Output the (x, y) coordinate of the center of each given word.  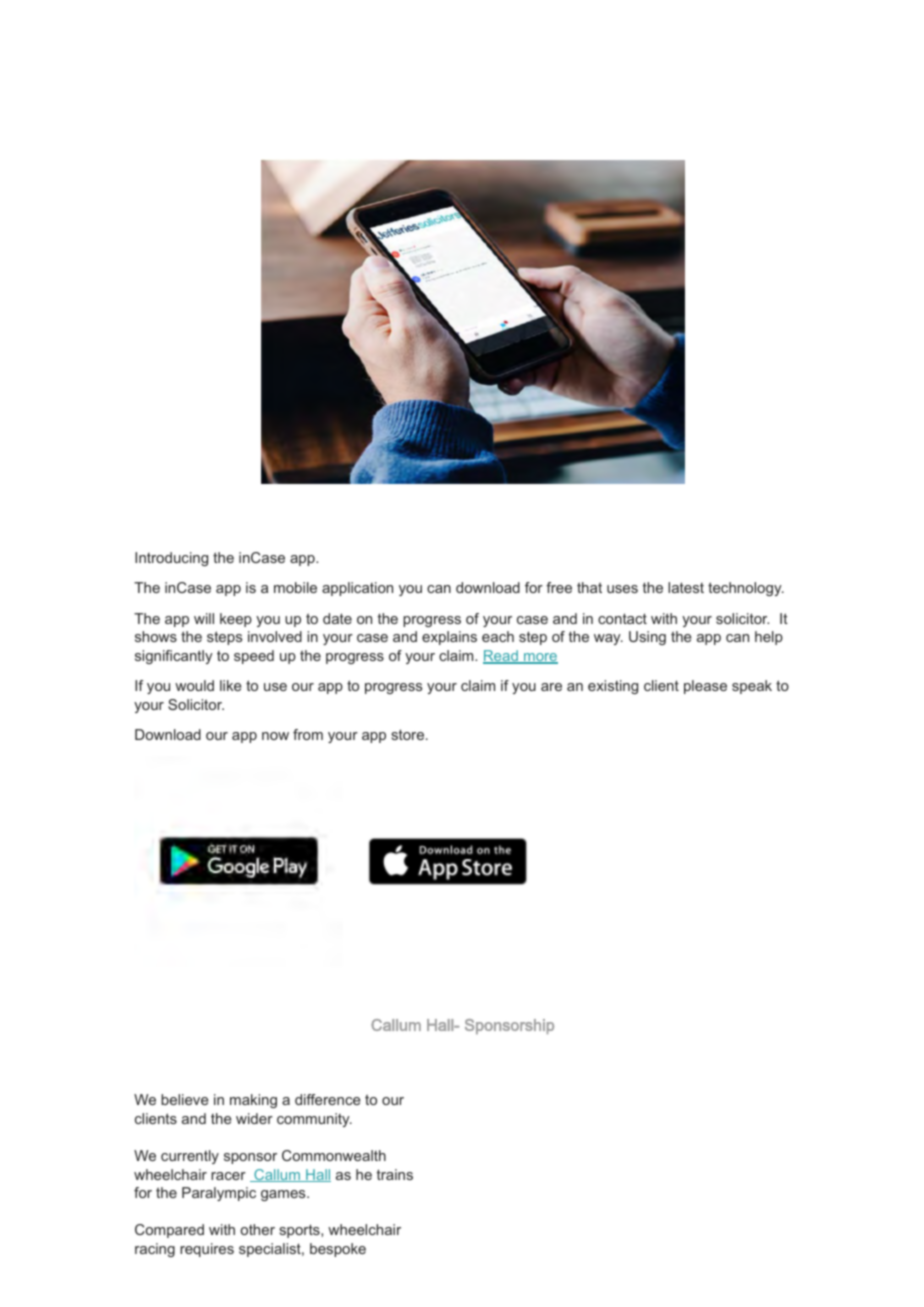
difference (328, 1099)
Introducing (171, 559)
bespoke (338, 1250)
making (253, 1101)
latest (686, 587)
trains (395, 1174)
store (409, 734)
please (705, 687)
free (559, 587)
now (275, 736)
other (257, 1229)
